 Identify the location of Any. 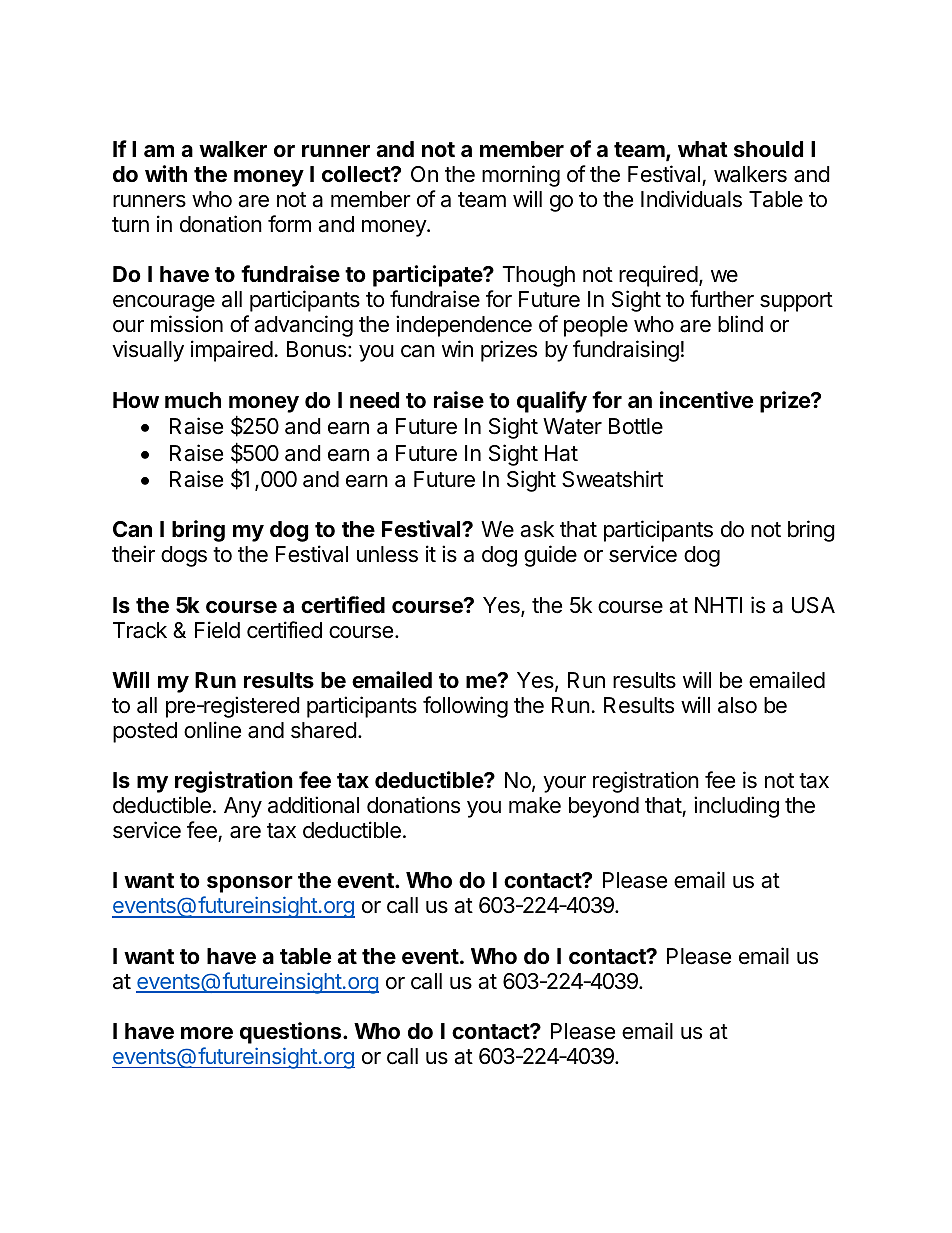
(243, 807).
